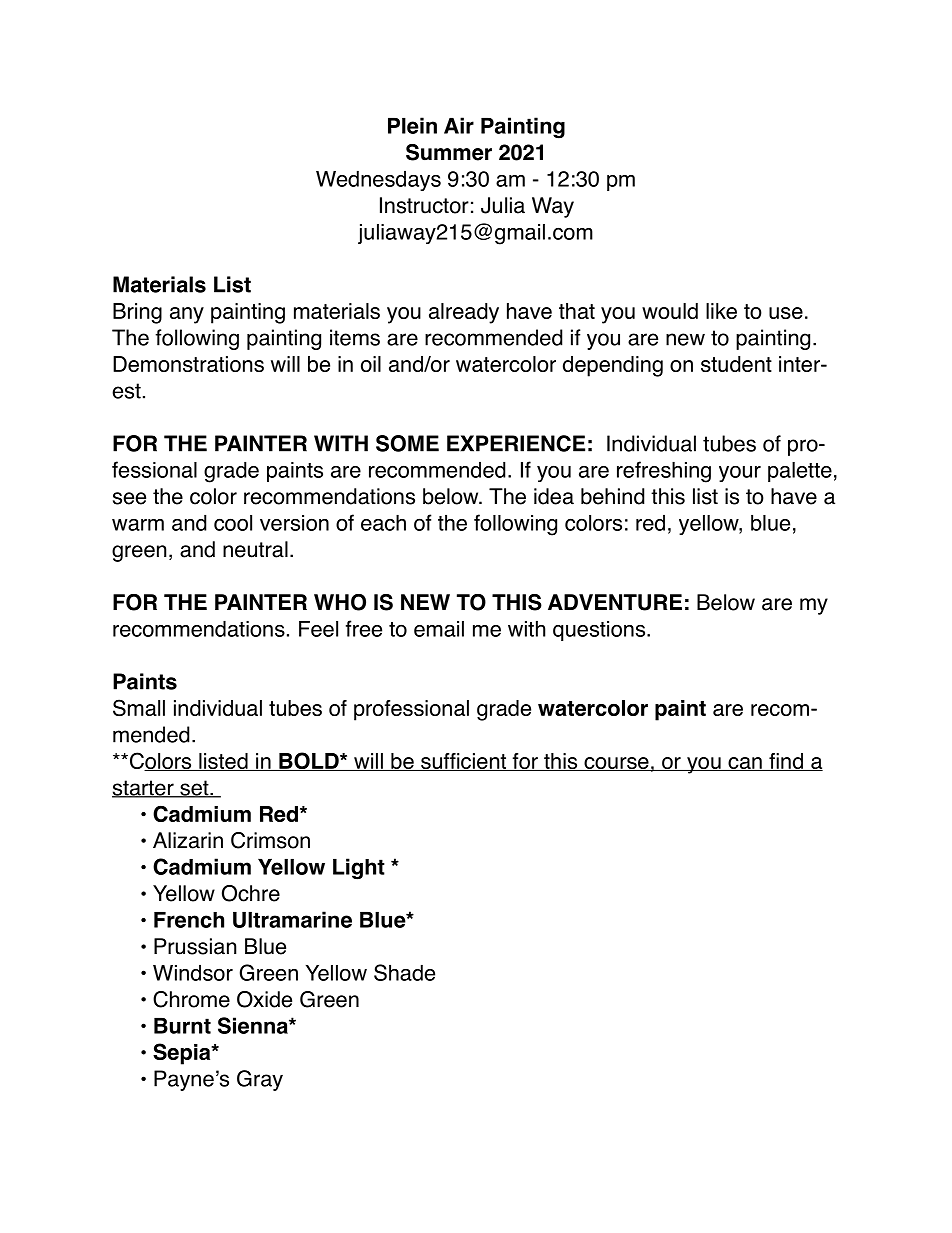  Describe the element at coordinates (449, 152) in the page. I see `Summer` at that location.
